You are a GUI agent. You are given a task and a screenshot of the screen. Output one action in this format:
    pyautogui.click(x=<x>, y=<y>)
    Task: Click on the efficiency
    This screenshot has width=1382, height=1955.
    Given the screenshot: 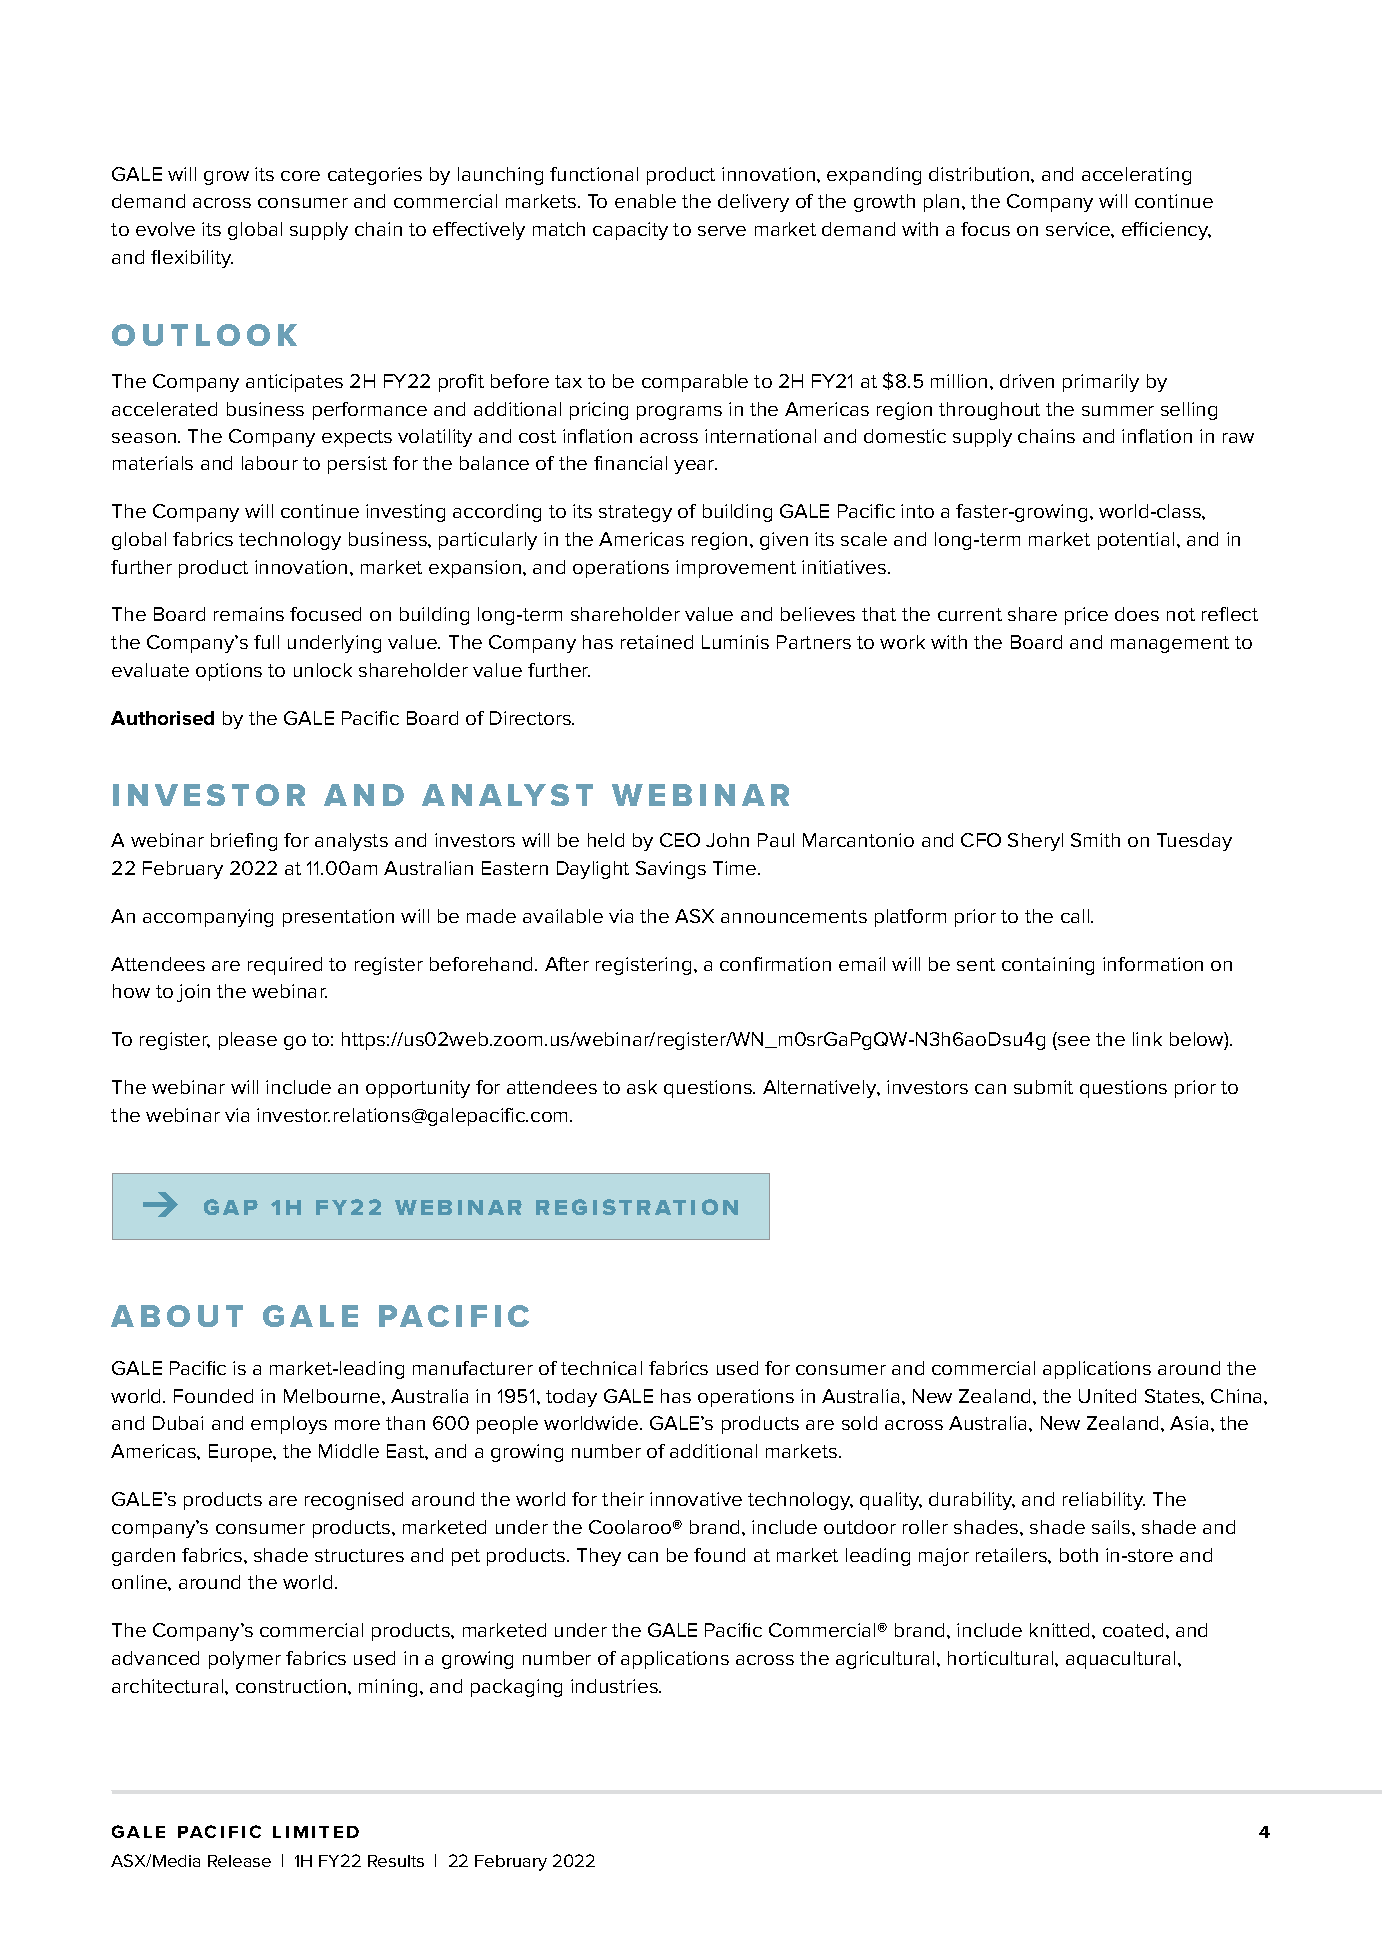 What is the action you would take?
    pyautogui.click(x=1166, y=231)
